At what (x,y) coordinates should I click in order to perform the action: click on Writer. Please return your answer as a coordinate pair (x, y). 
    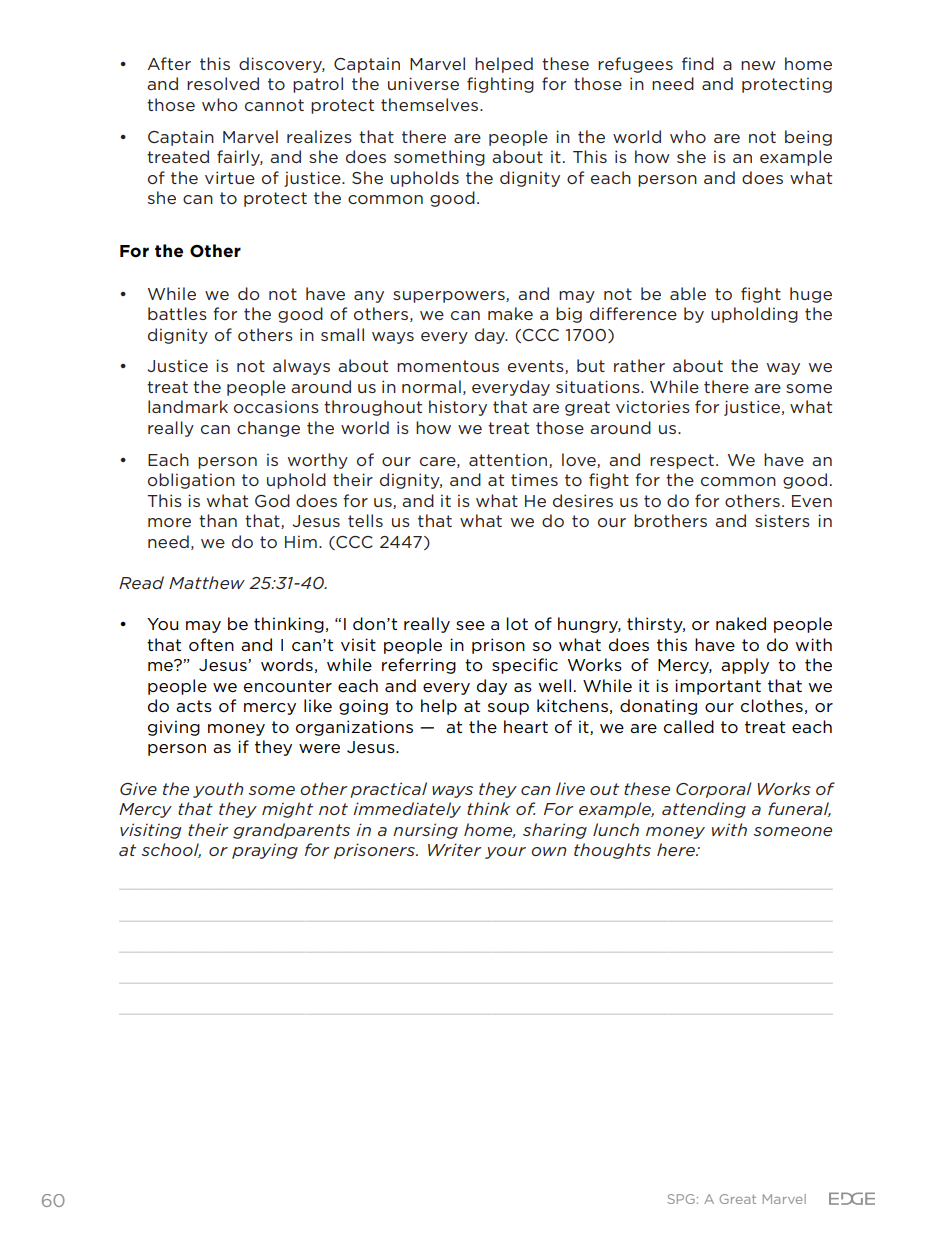
    Looking at the image, I should click on (454, 849).
